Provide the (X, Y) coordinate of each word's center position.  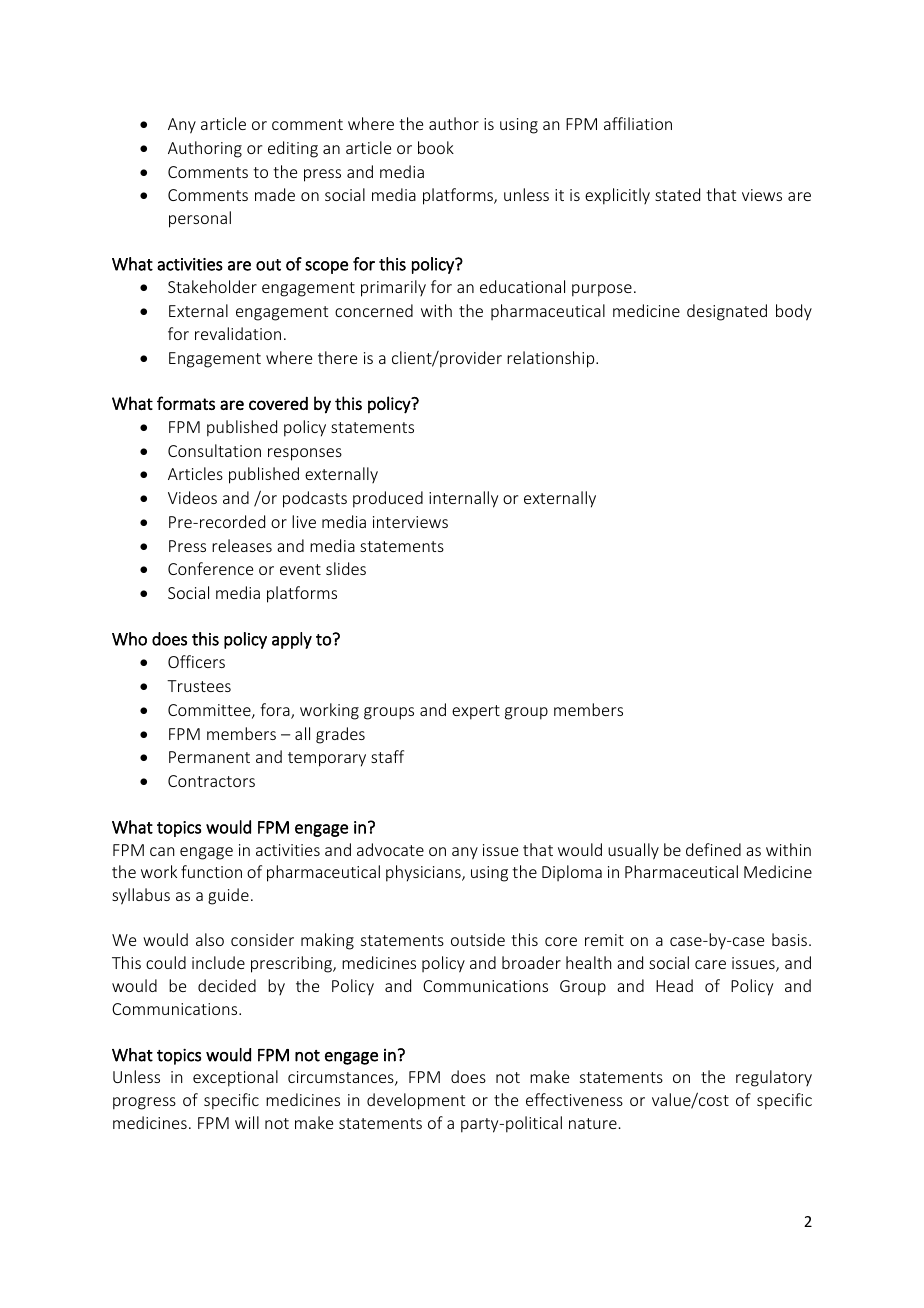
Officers (196, 661)
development (416, 1101)
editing (293, 149)
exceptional (235, 1078)
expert (476, 712)
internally (463, 499)
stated (677, 194)
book (436, 147)
